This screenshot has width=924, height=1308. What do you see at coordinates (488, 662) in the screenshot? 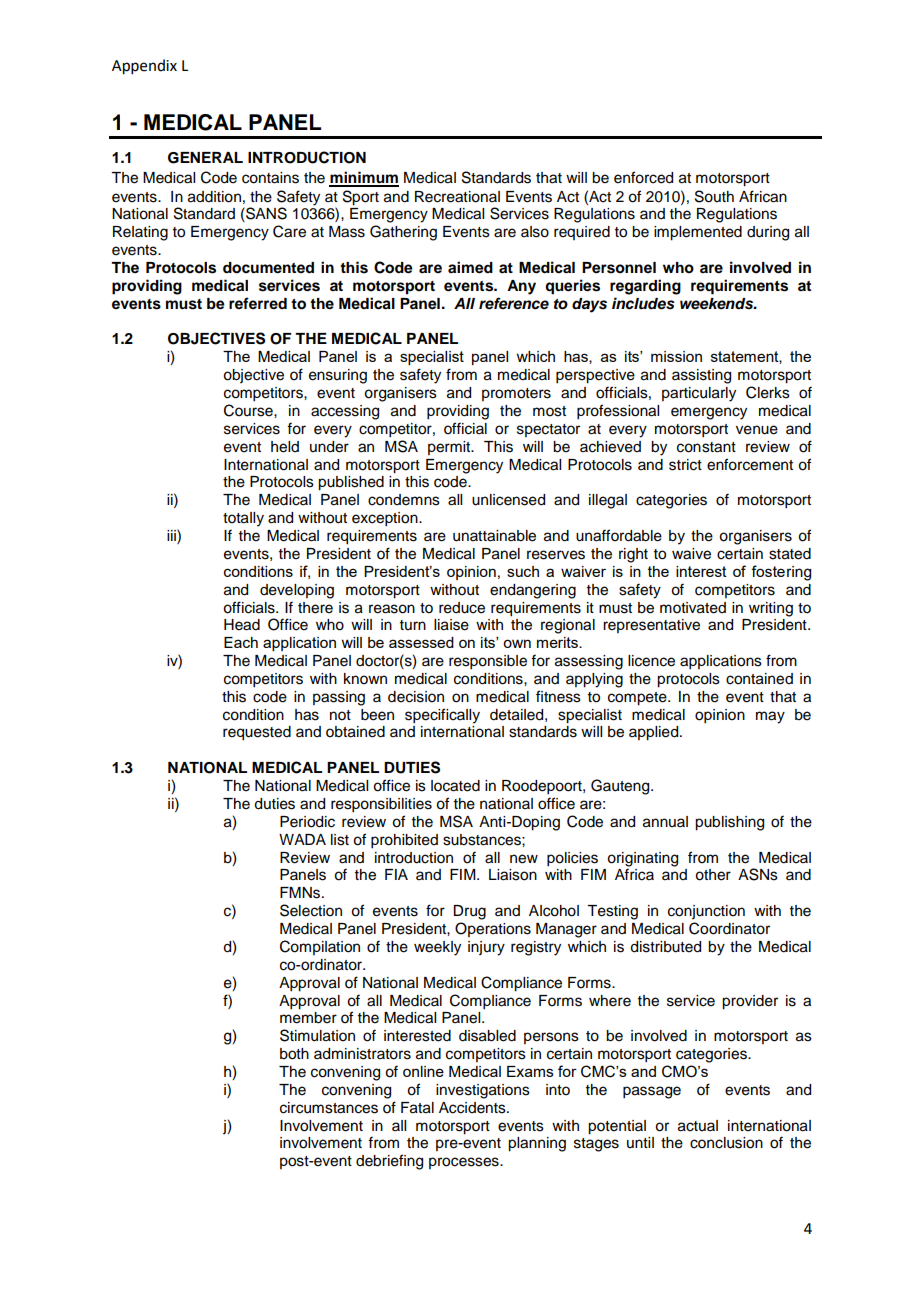
I see `responsible` at bounding box center [488, 662].
